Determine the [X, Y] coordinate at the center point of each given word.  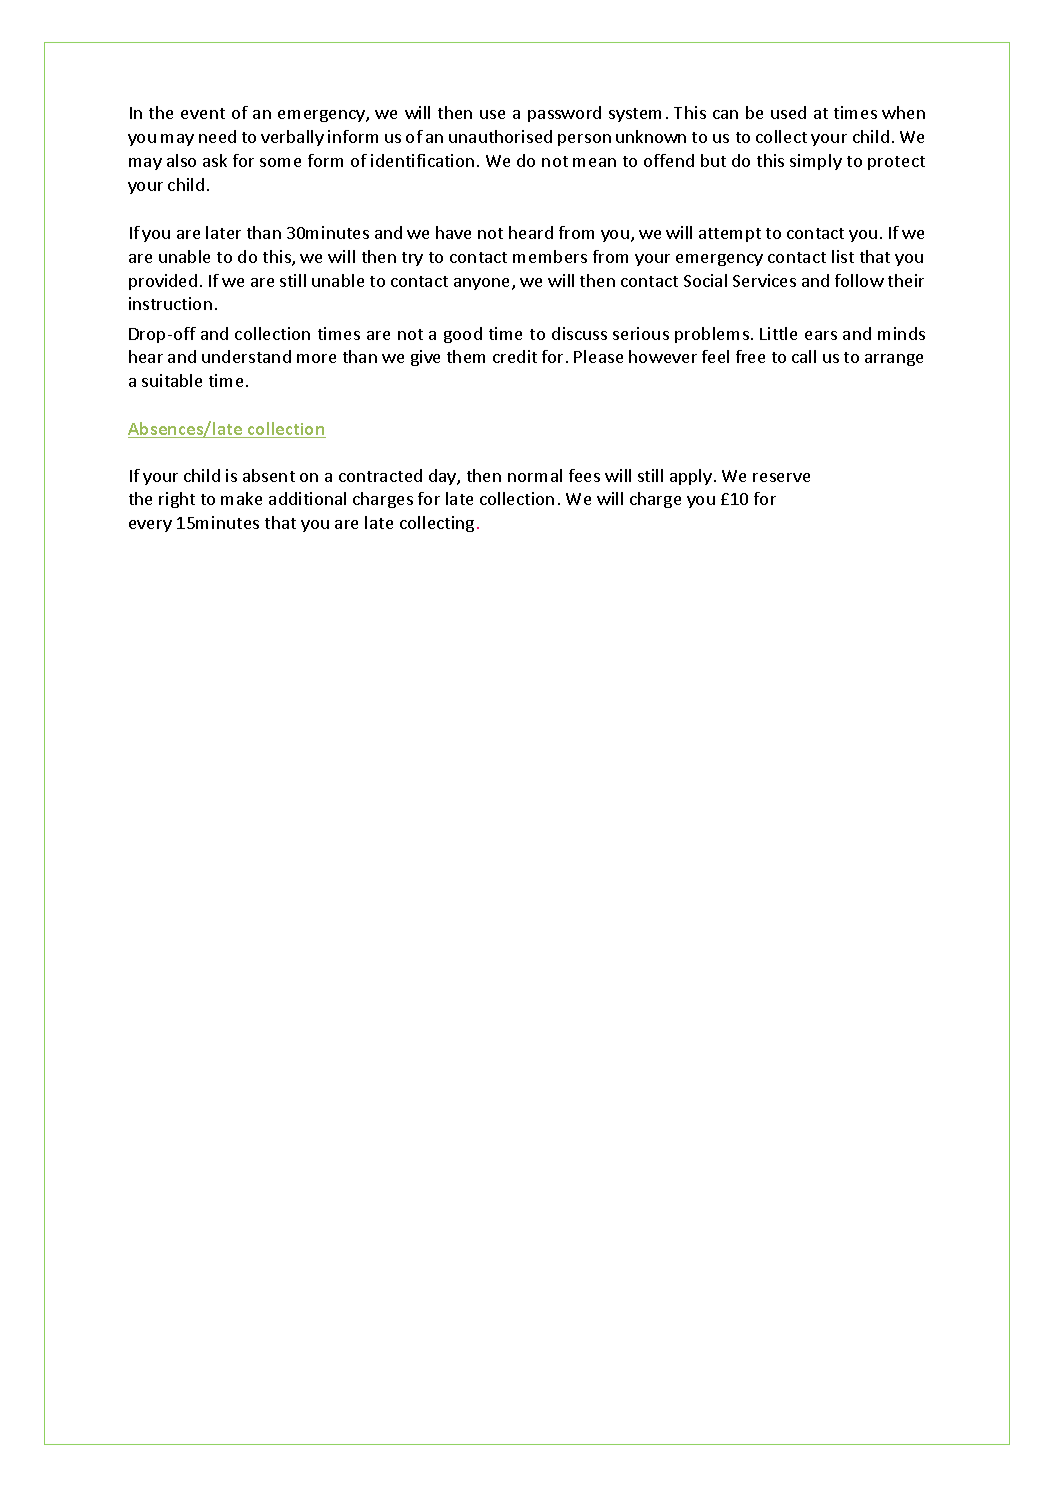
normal [535, 475]
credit [515, 356]
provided [163, 282]
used [788, 112]
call [804, 356]
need [217, 136]
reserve [781, 477]
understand [246, 356]
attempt [730, 235]
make [241, 498]
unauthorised [500, 136]
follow [859, 280]
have [453, 232]
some [280, 162]
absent [269, 475]
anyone [483, 284]
